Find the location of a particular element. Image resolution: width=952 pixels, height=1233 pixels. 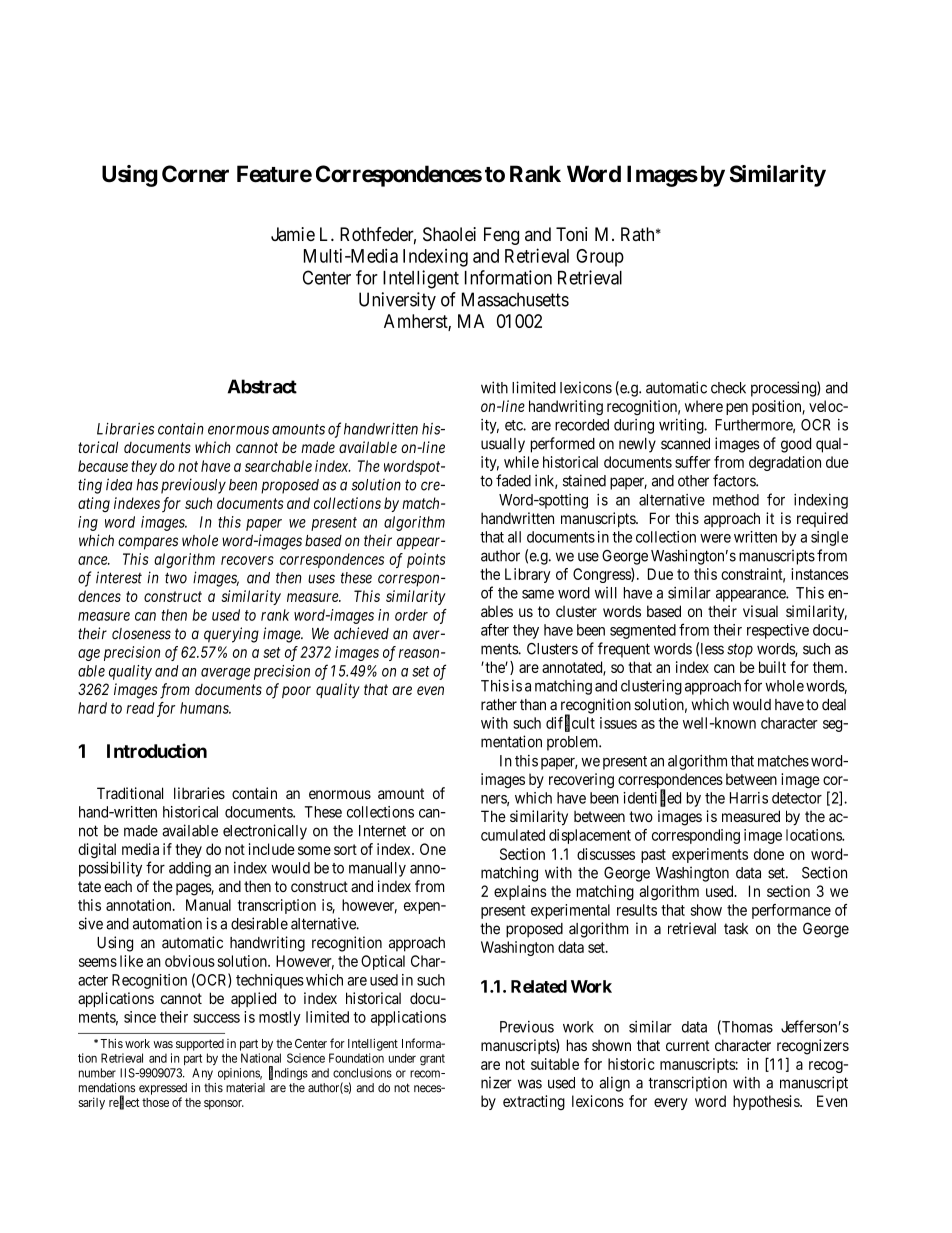

Corner is located at coordinates (195, 174).
